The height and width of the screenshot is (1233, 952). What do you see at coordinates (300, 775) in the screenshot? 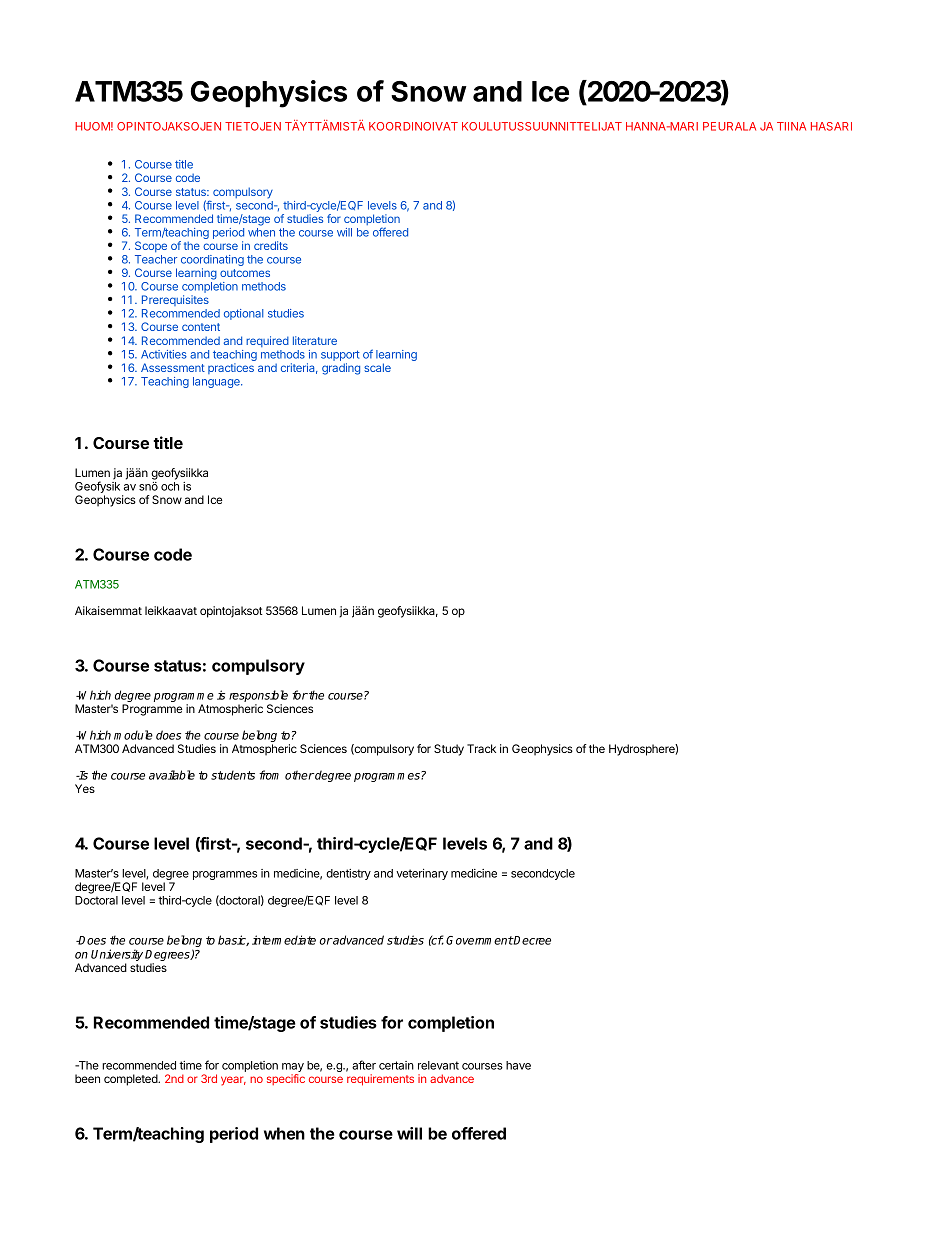
I see `other` at bounding box center [300, 775].
